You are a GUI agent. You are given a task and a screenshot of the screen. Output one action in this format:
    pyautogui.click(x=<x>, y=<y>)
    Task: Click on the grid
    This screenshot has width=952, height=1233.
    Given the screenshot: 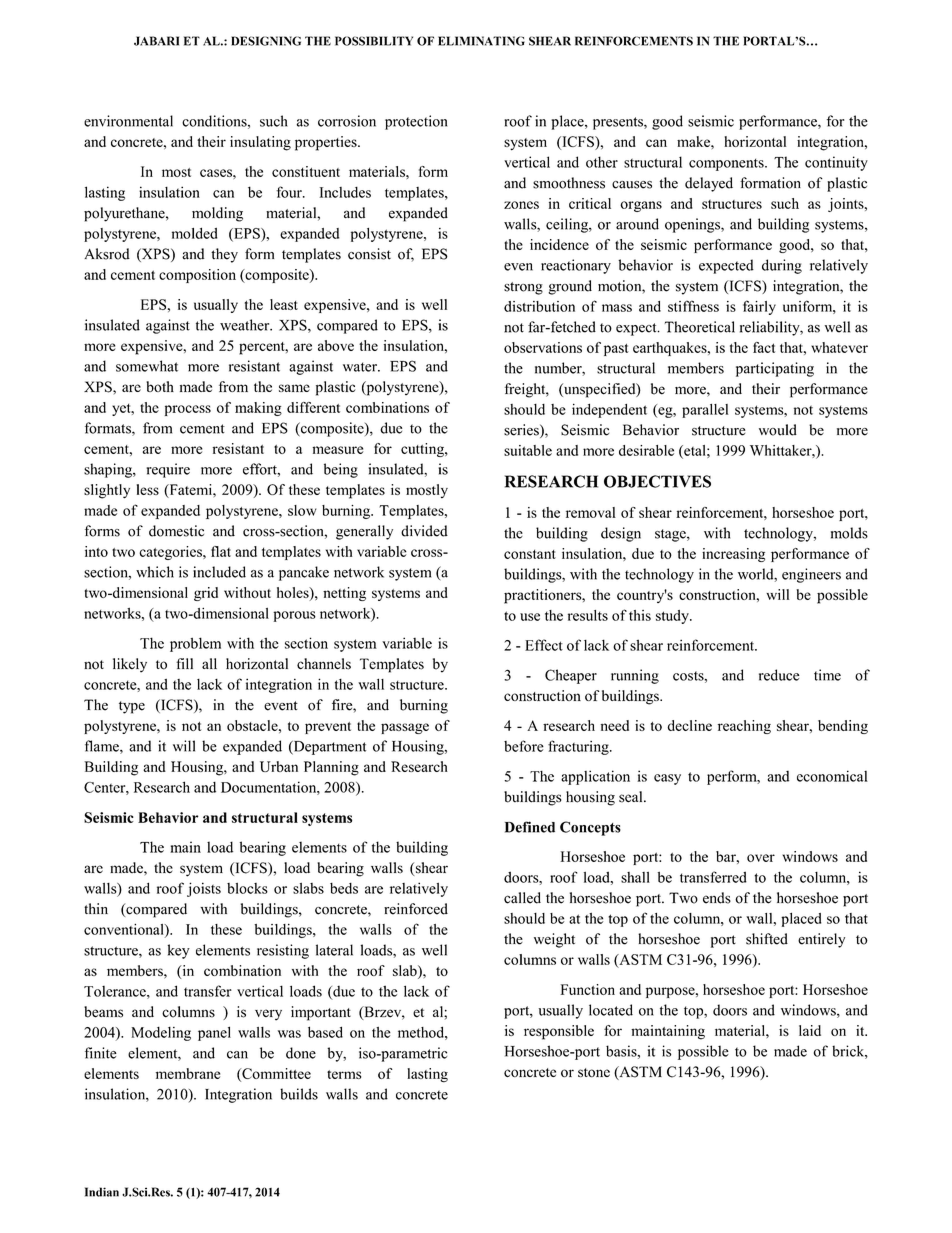 What is the action you would take?
    pyautogui.click(x=206, y=594)
